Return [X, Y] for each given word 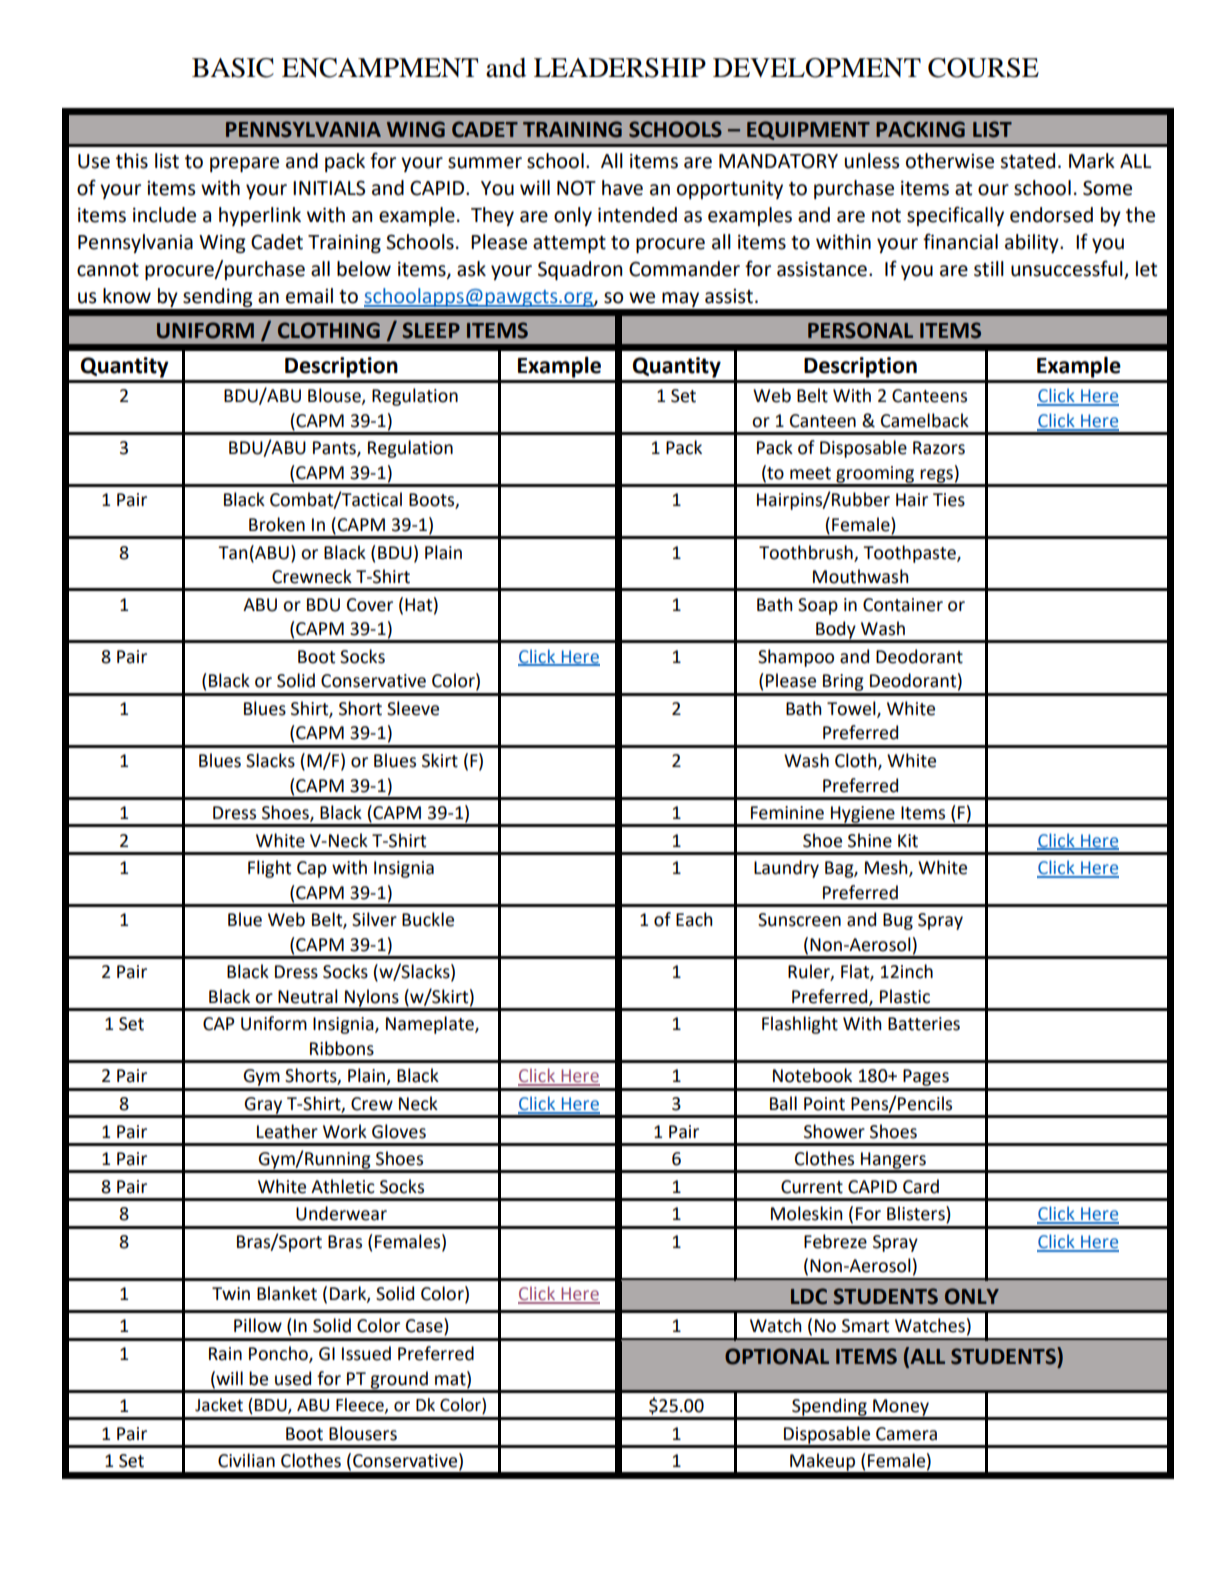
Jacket [219, 1405]
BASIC [233, 68]
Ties [949, 500]
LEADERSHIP [620, 68]
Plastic [905, 996]
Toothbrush [806, 552]
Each [694, 919]
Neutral [308, 996]
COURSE [983, 68]
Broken [277, 524]
